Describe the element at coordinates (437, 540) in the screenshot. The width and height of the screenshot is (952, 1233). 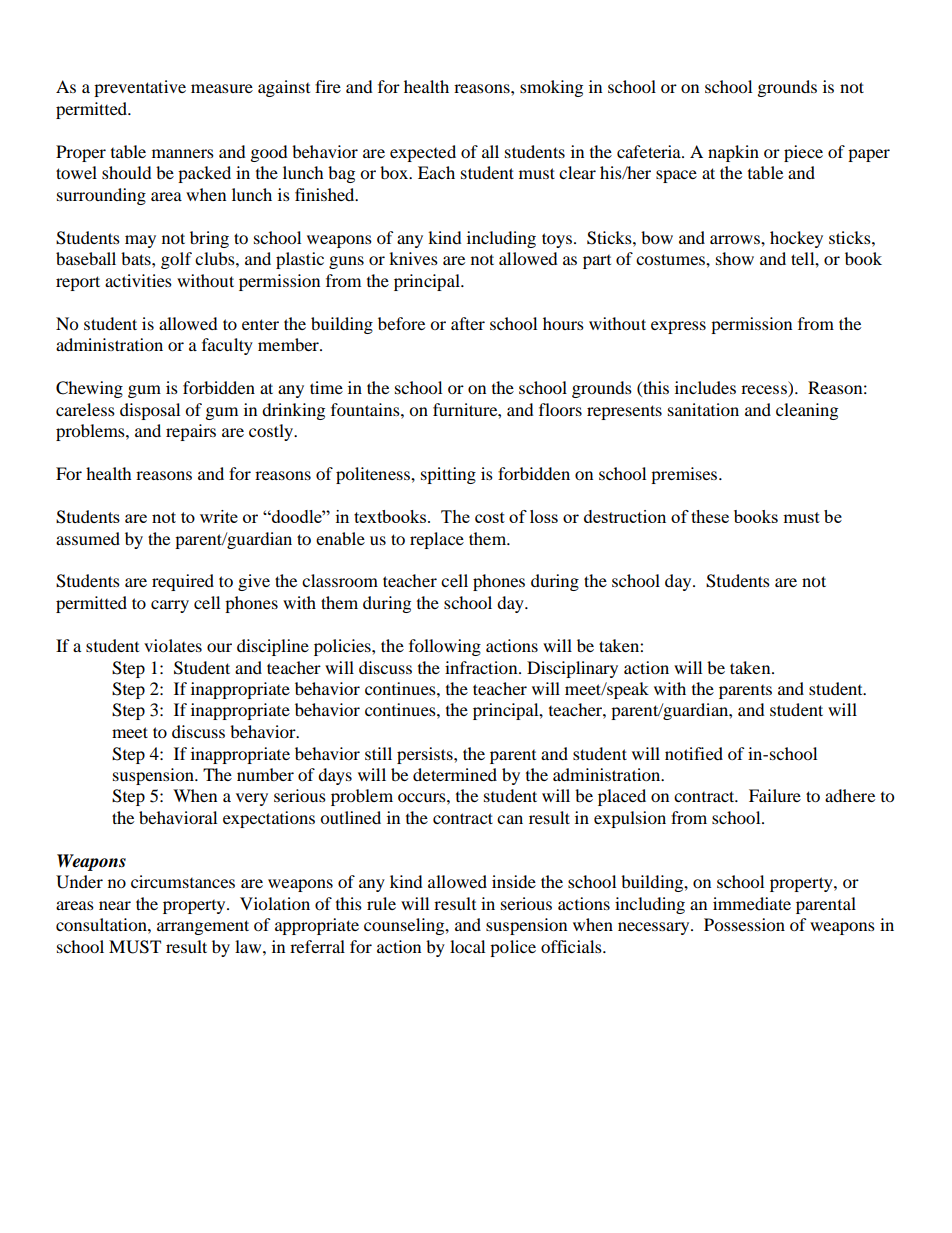
I see `replace` at that location.
